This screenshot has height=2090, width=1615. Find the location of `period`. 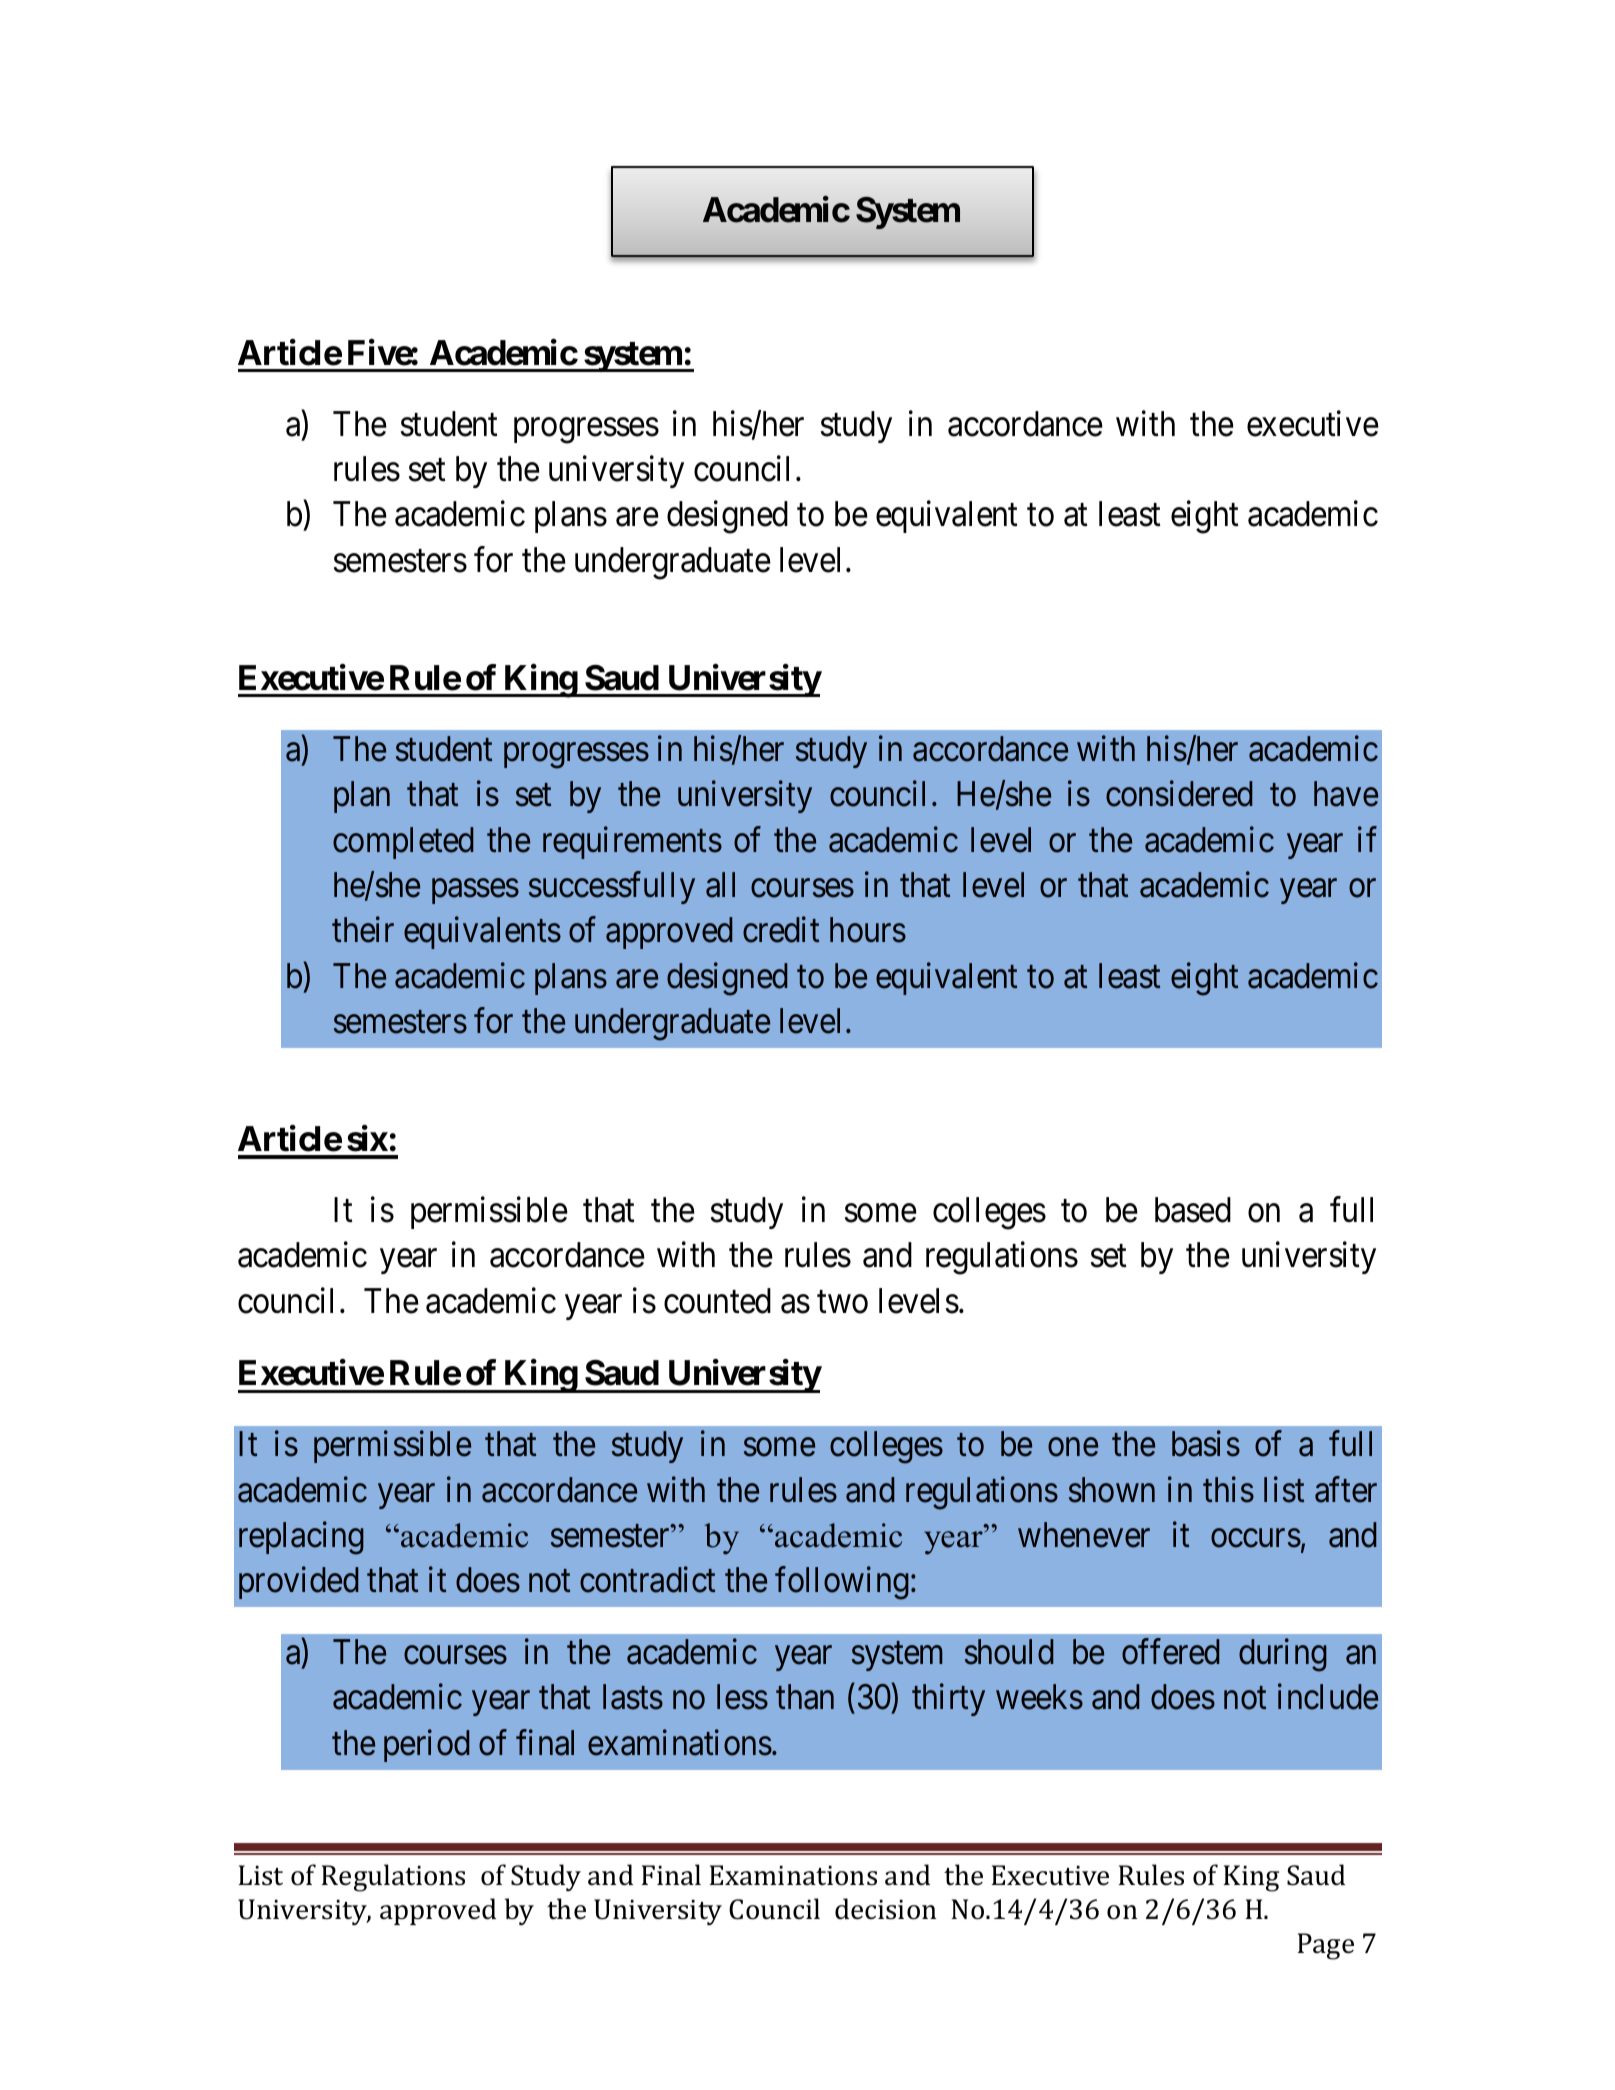

period is located at coordinates (427, 1746).
